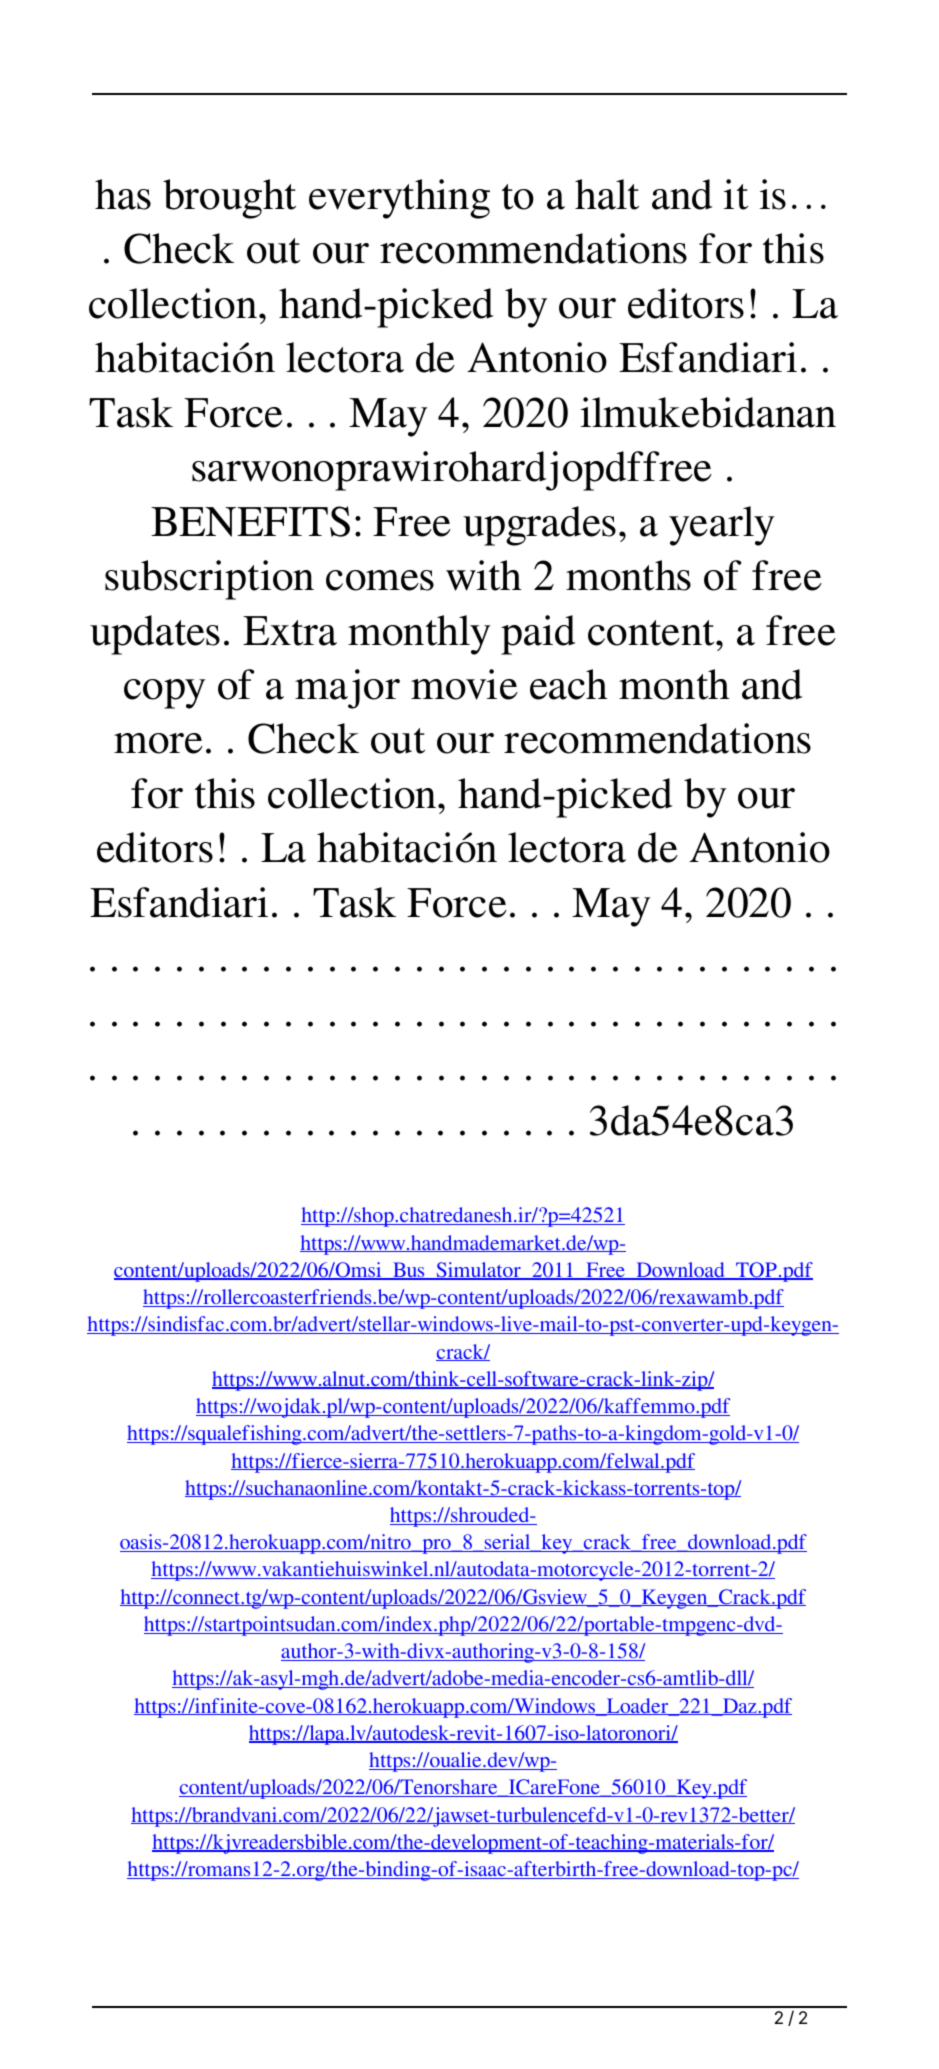 This screenshot has width=939, height=2069. What do you see at coordinates (464, 684) in the screenshot?
I see `movie` at bounding box center [464, 684].
